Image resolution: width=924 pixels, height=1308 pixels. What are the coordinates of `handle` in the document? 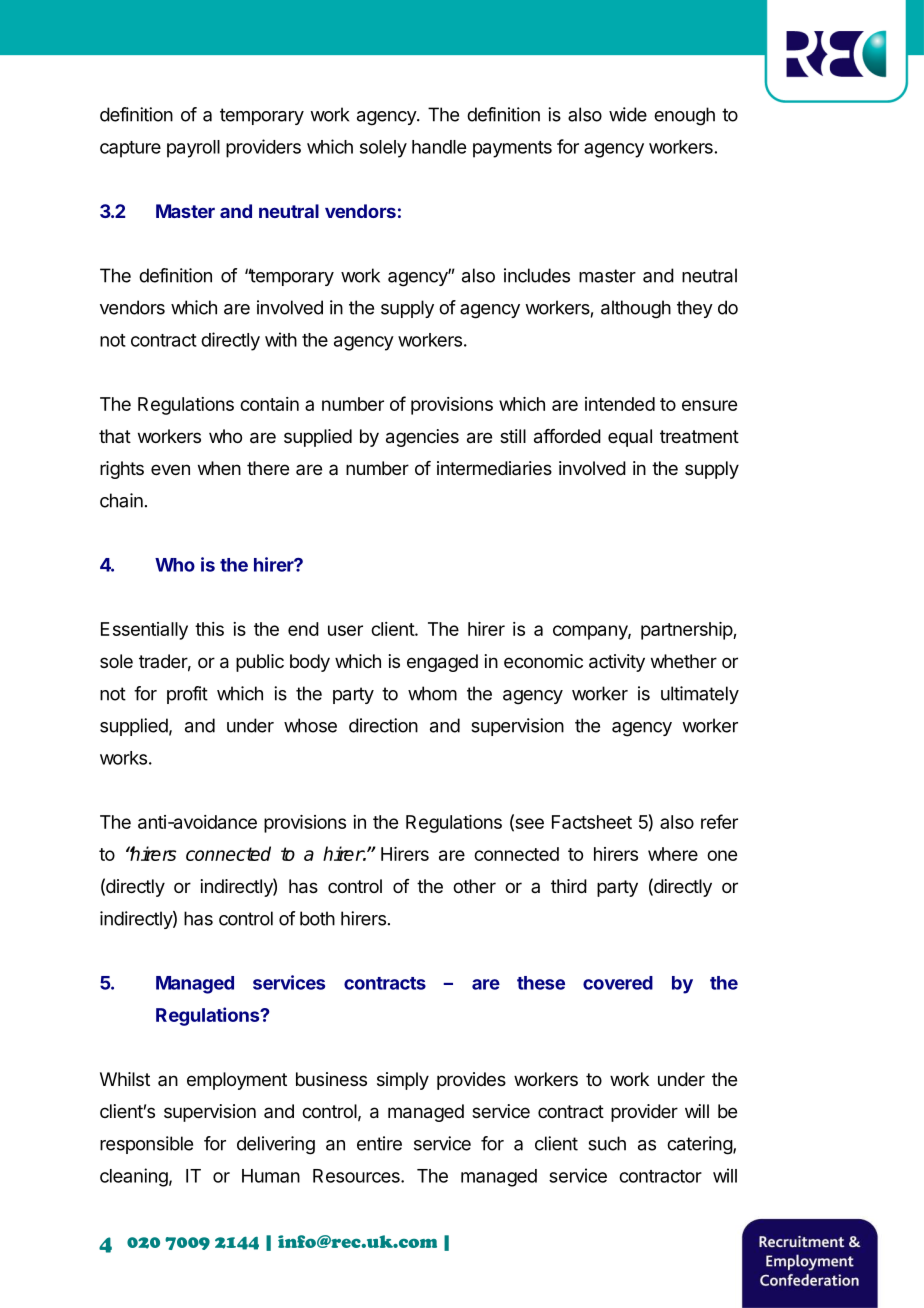 It's located at (439, 147).
